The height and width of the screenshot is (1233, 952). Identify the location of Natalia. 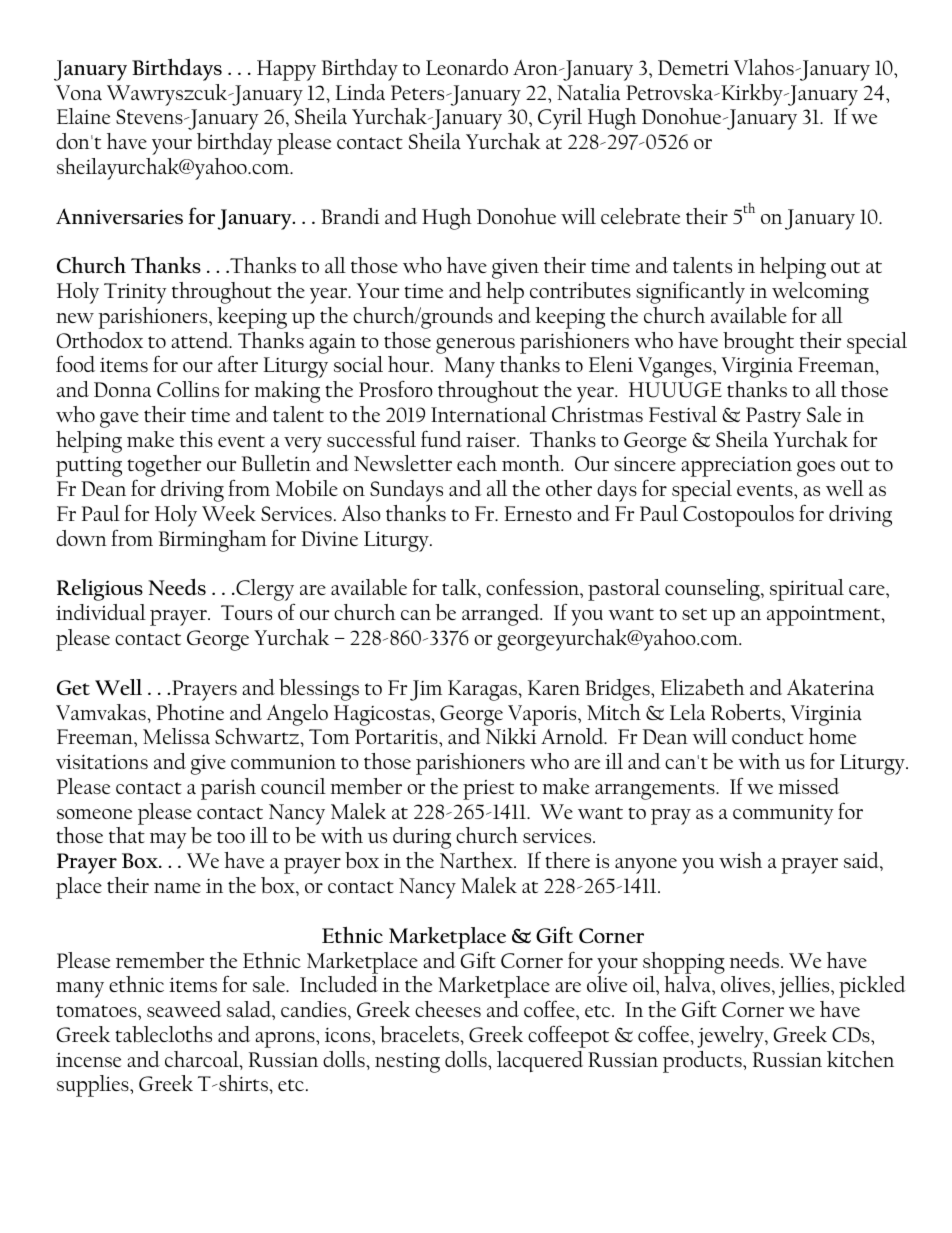
(588, 92).
